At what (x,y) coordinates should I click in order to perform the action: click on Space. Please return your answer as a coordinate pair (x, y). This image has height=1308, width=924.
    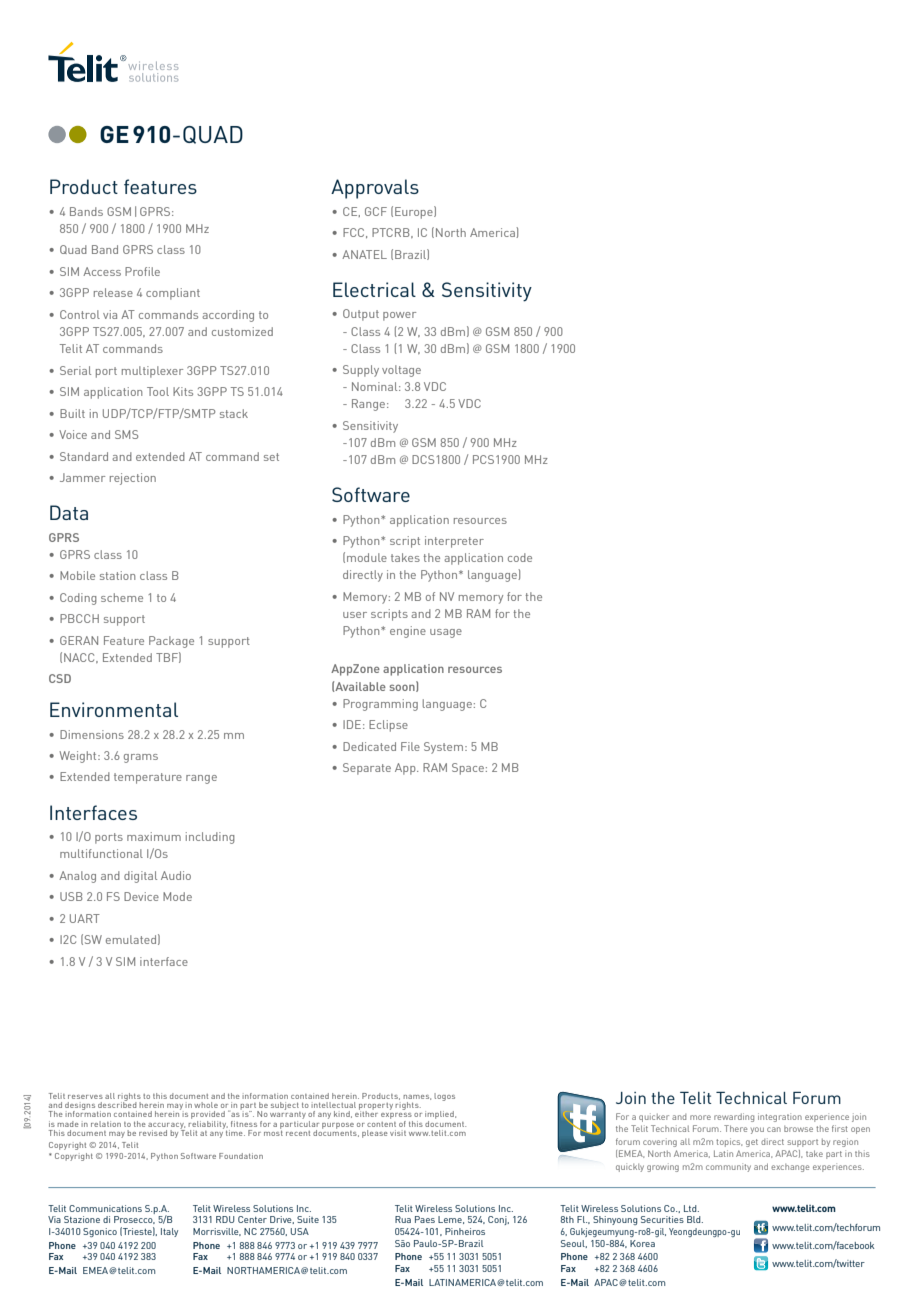
    Looking at the image, I should click on (468, 769).
